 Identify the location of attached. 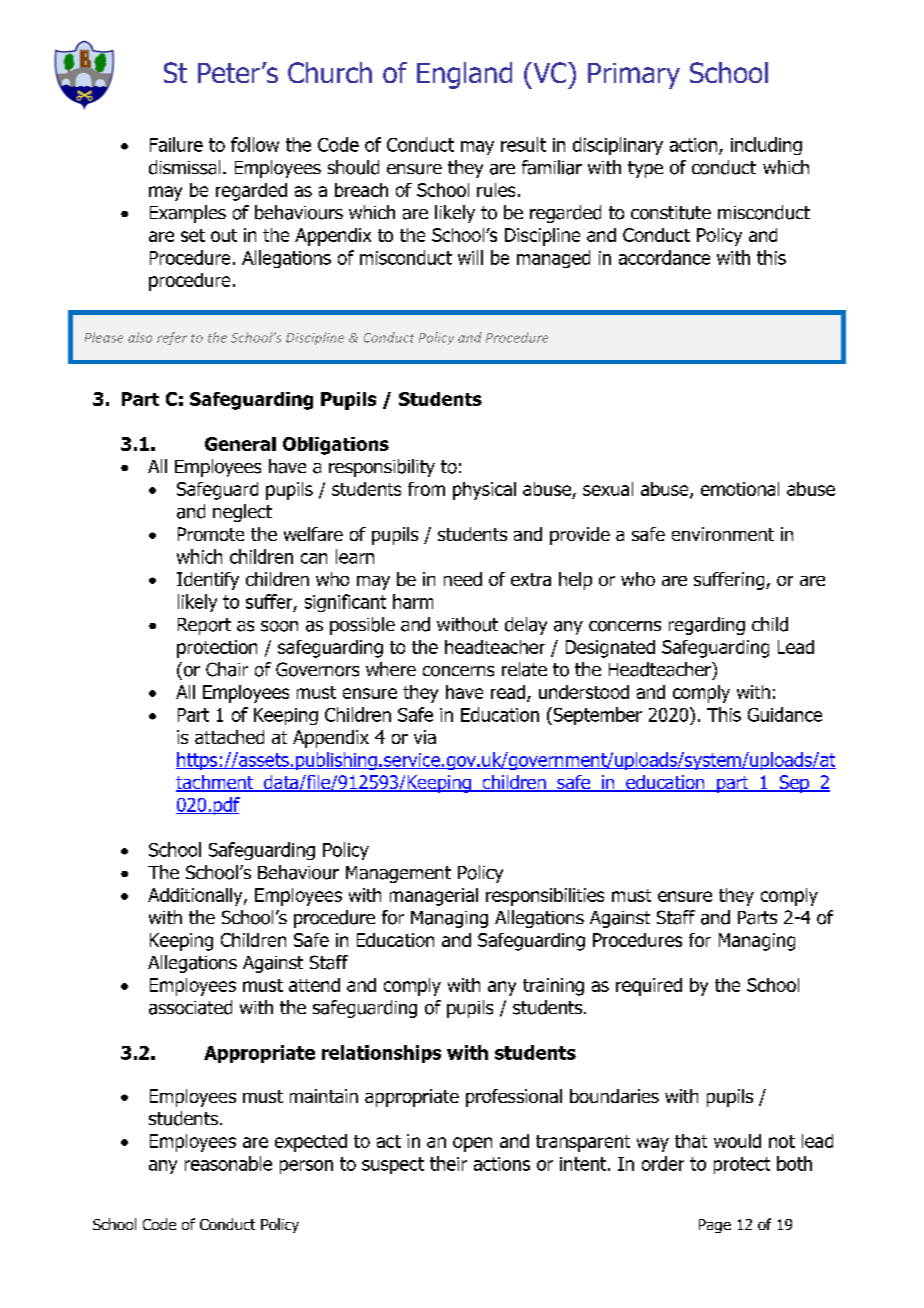
(229, 737).
